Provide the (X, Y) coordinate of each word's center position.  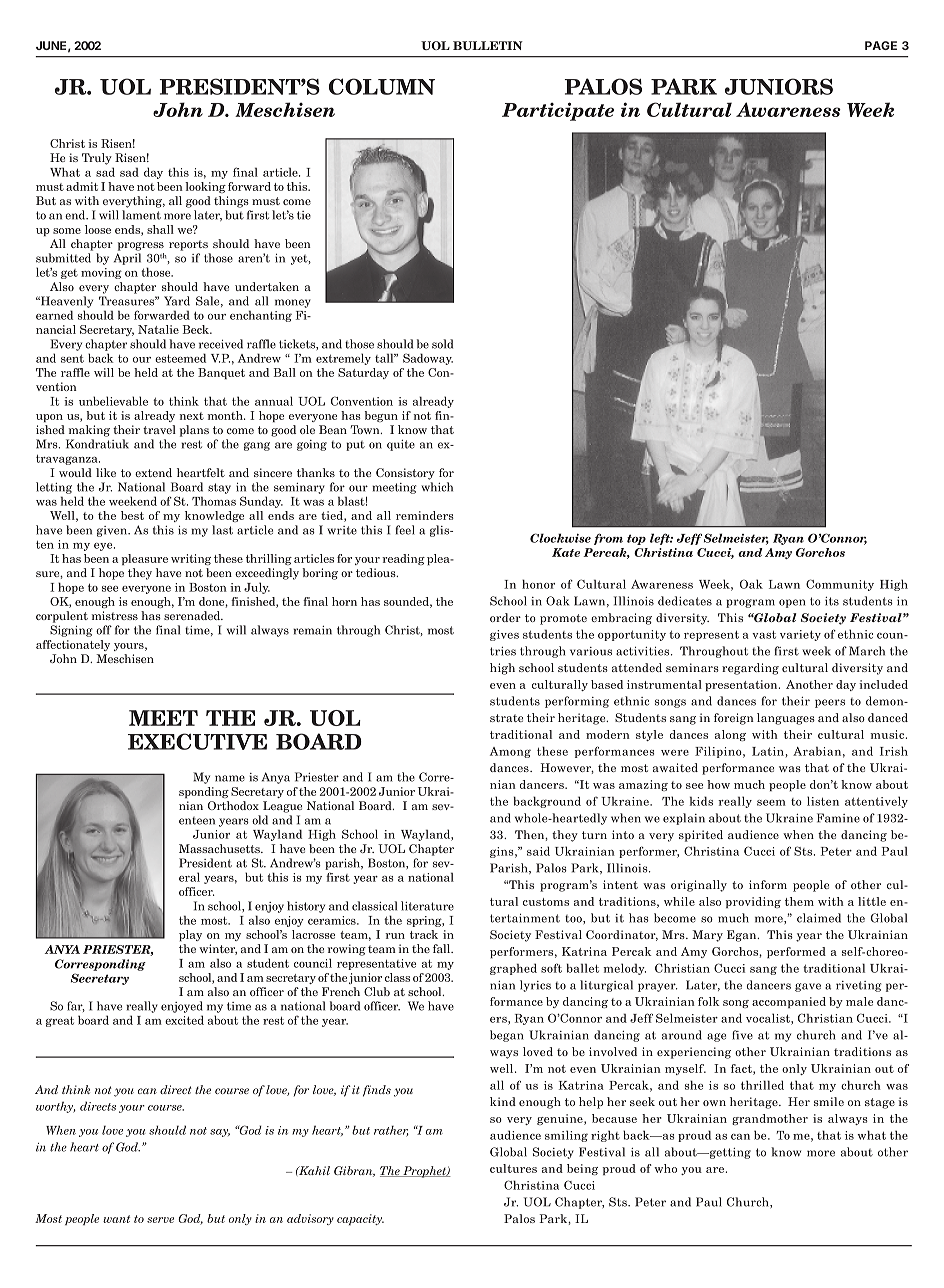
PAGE (881, 45)
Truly (97, 159)
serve (160, 1220)
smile (829, 1101)
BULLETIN (488, 45)
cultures (513, 1168)
